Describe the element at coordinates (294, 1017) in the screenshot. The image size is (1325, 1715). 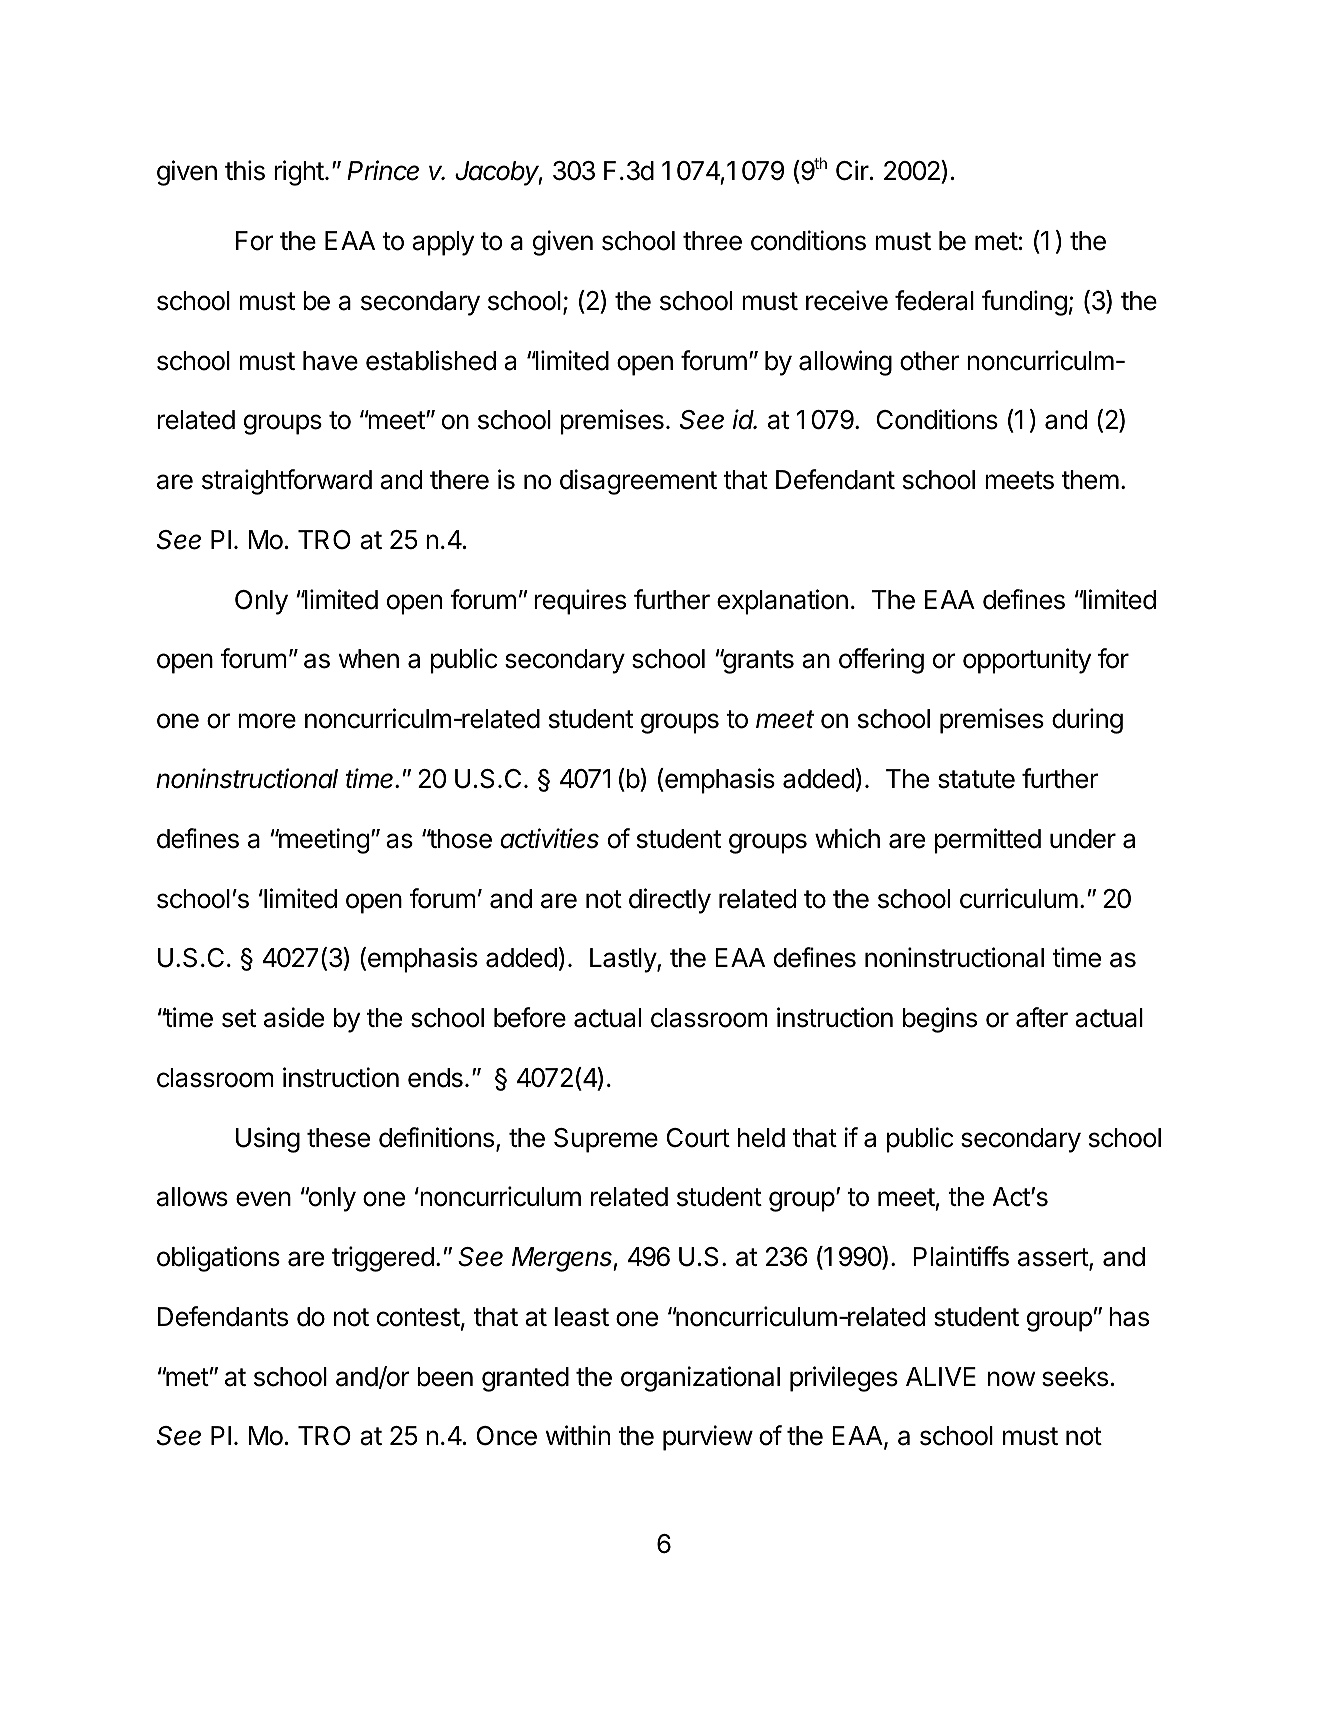
I see `aside` at that location.
